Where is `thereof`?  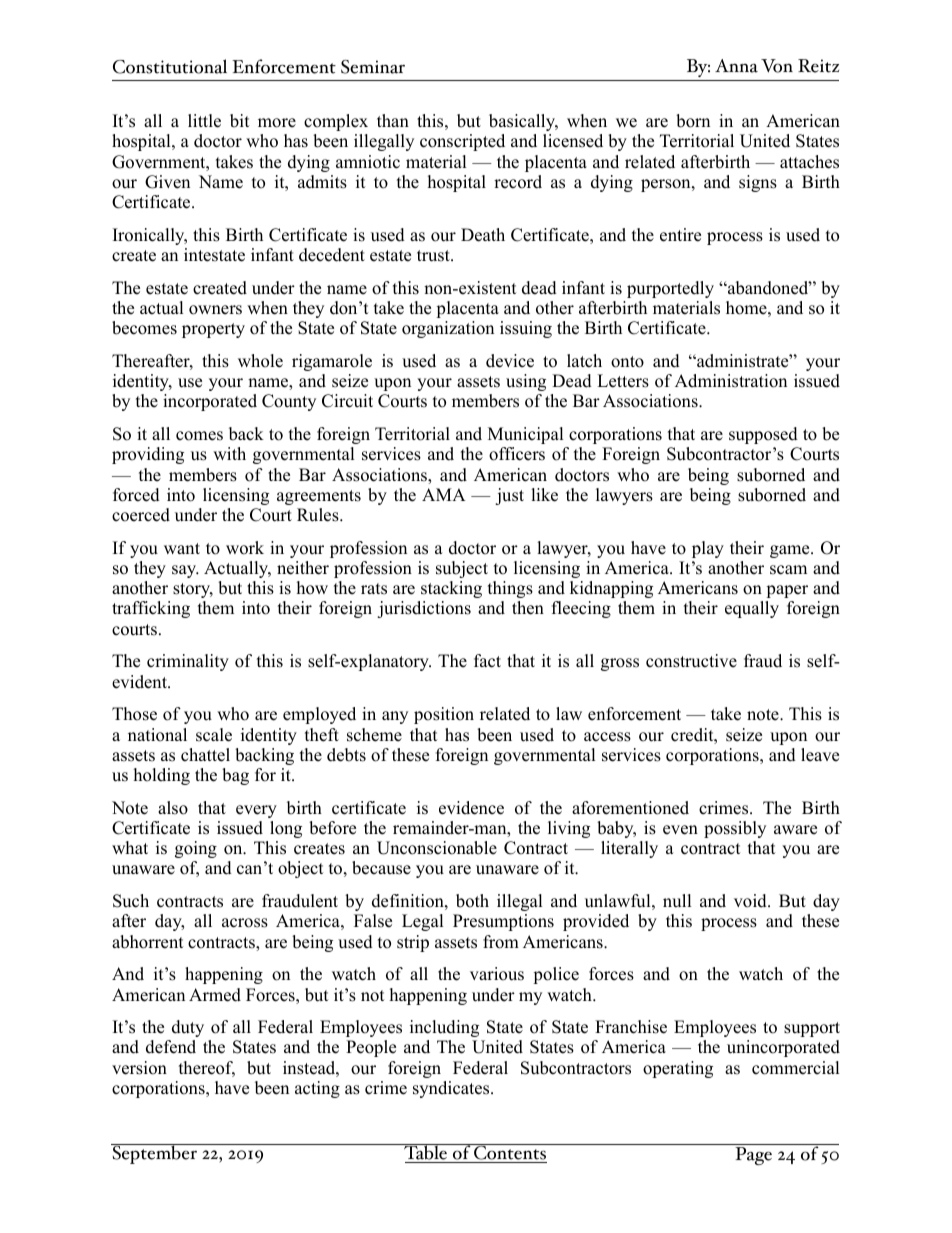 thereof is located at coordinates (207, 1069).
